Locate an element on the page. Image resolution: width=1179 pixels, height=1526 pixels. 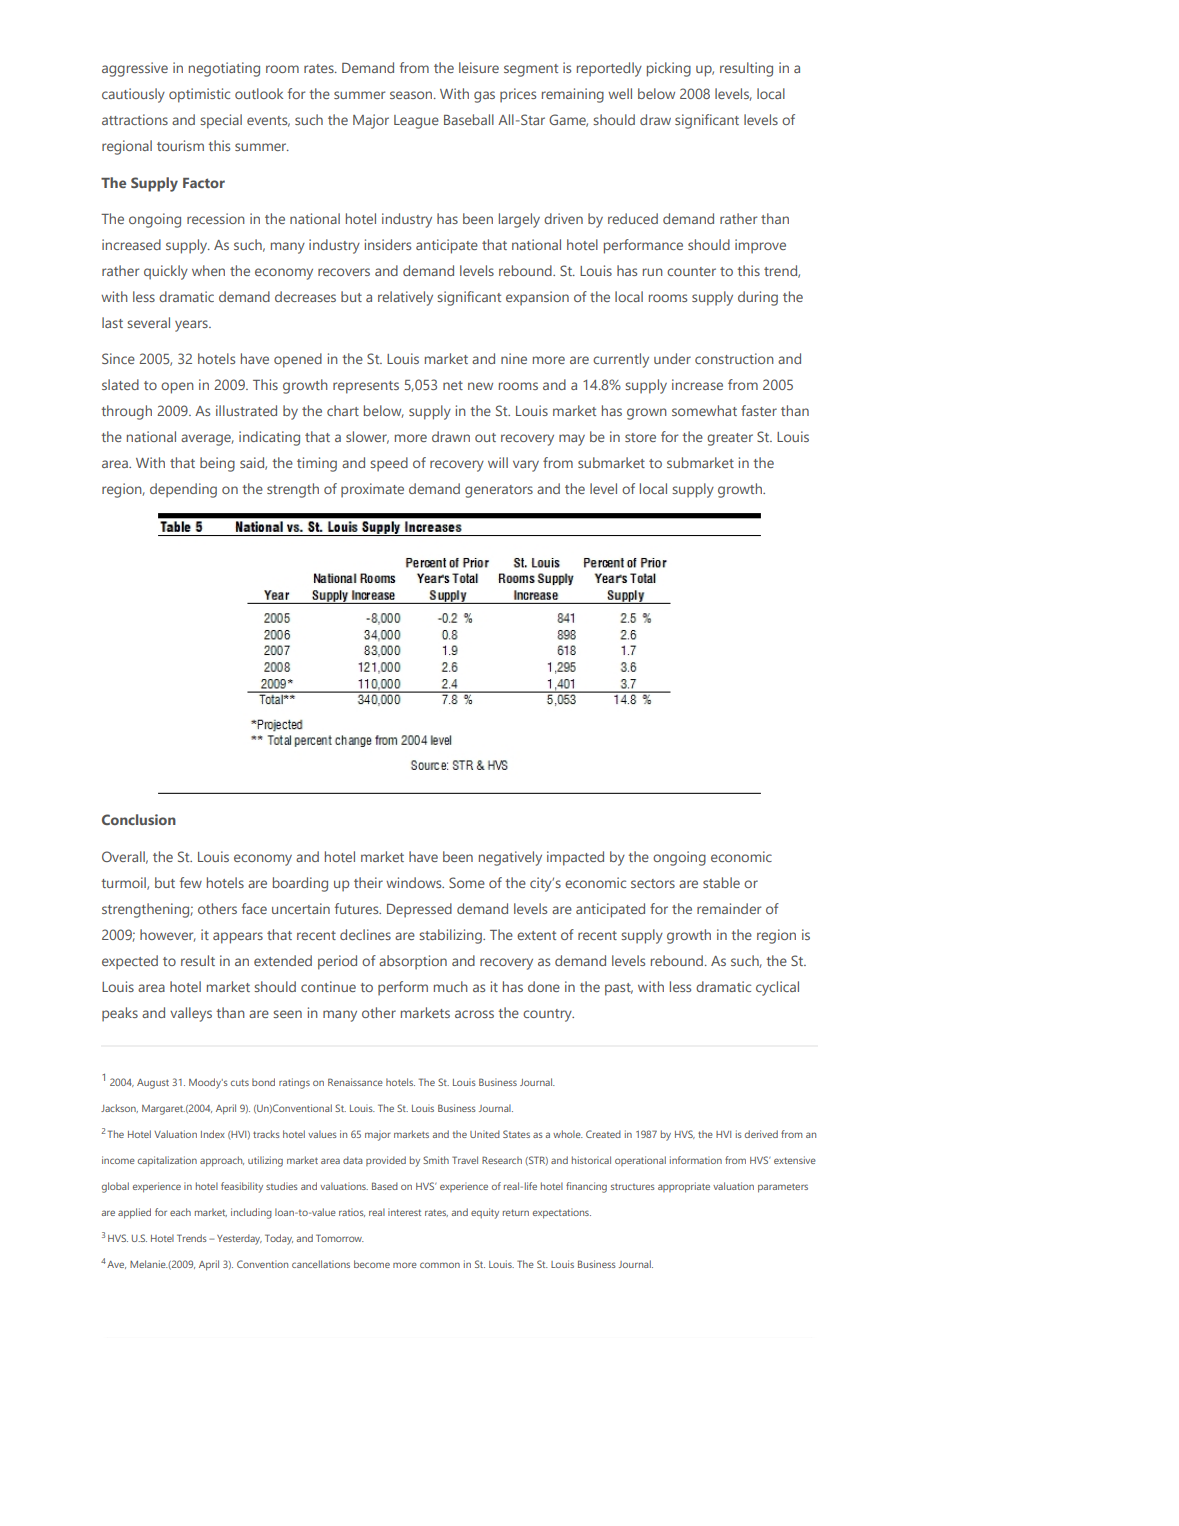
optimistic is located at coordinates (199, 95).
